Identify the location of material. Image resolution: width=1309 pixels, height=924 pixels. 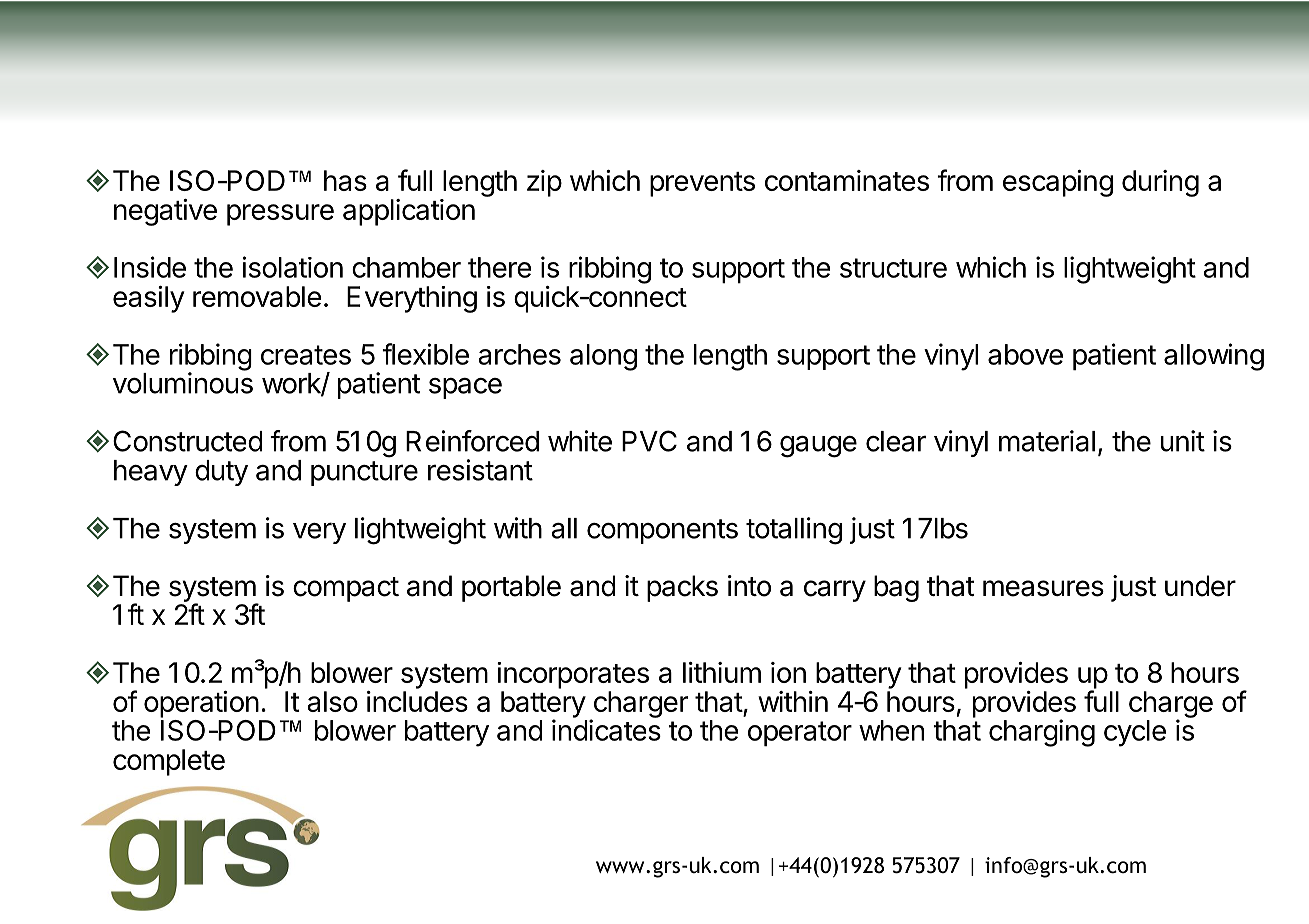
(1047, 441).
